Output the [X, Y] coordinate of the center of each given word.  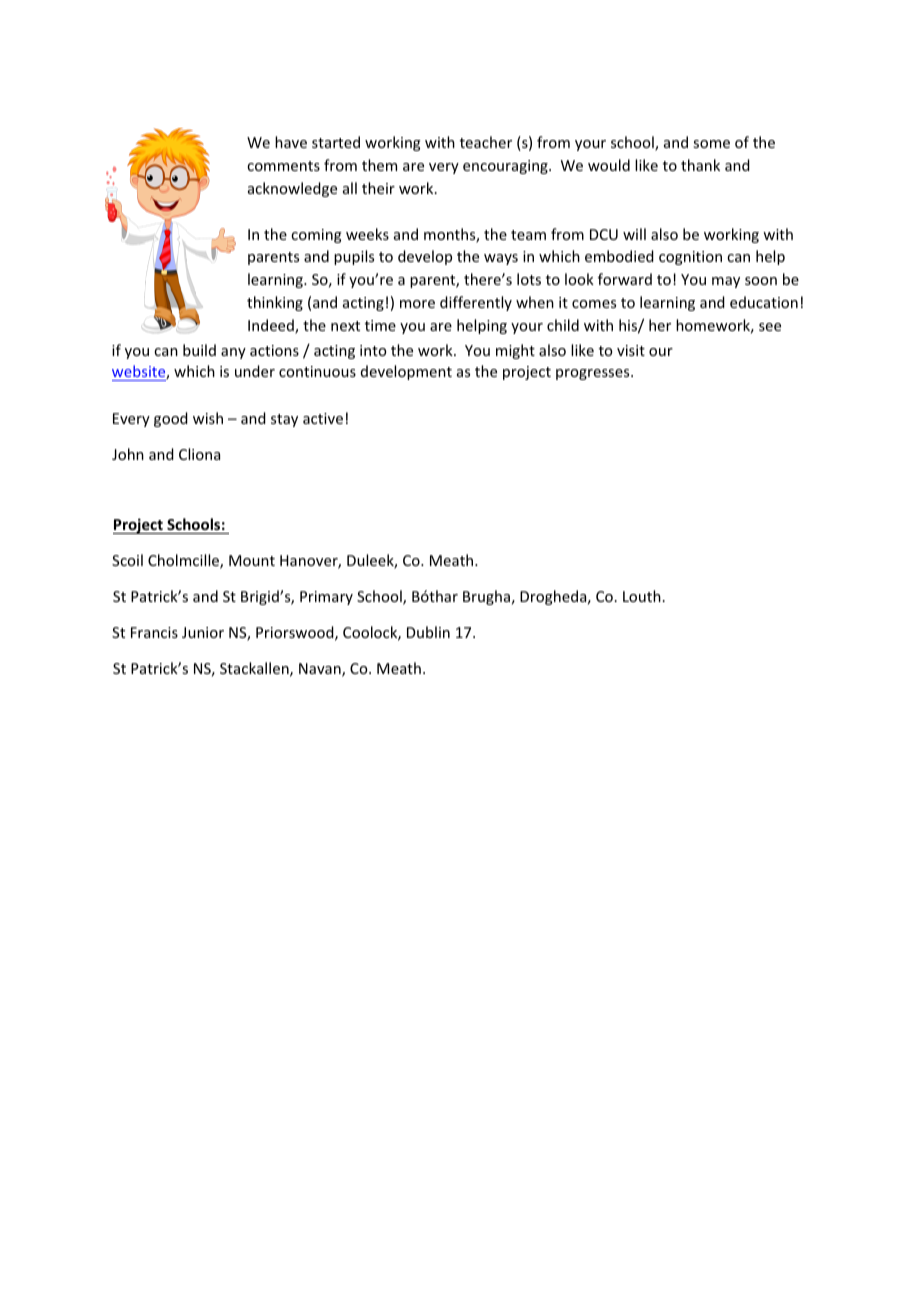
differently [476, 303]
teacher [486, 142]
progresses [592, 374]
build [199, 350]
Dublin [428, 632]
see [770, 327]
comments [283, 166]
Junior [203, 632]
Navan [321, 670]
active [323, 418]
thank [700, 165]
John [128, 454]
